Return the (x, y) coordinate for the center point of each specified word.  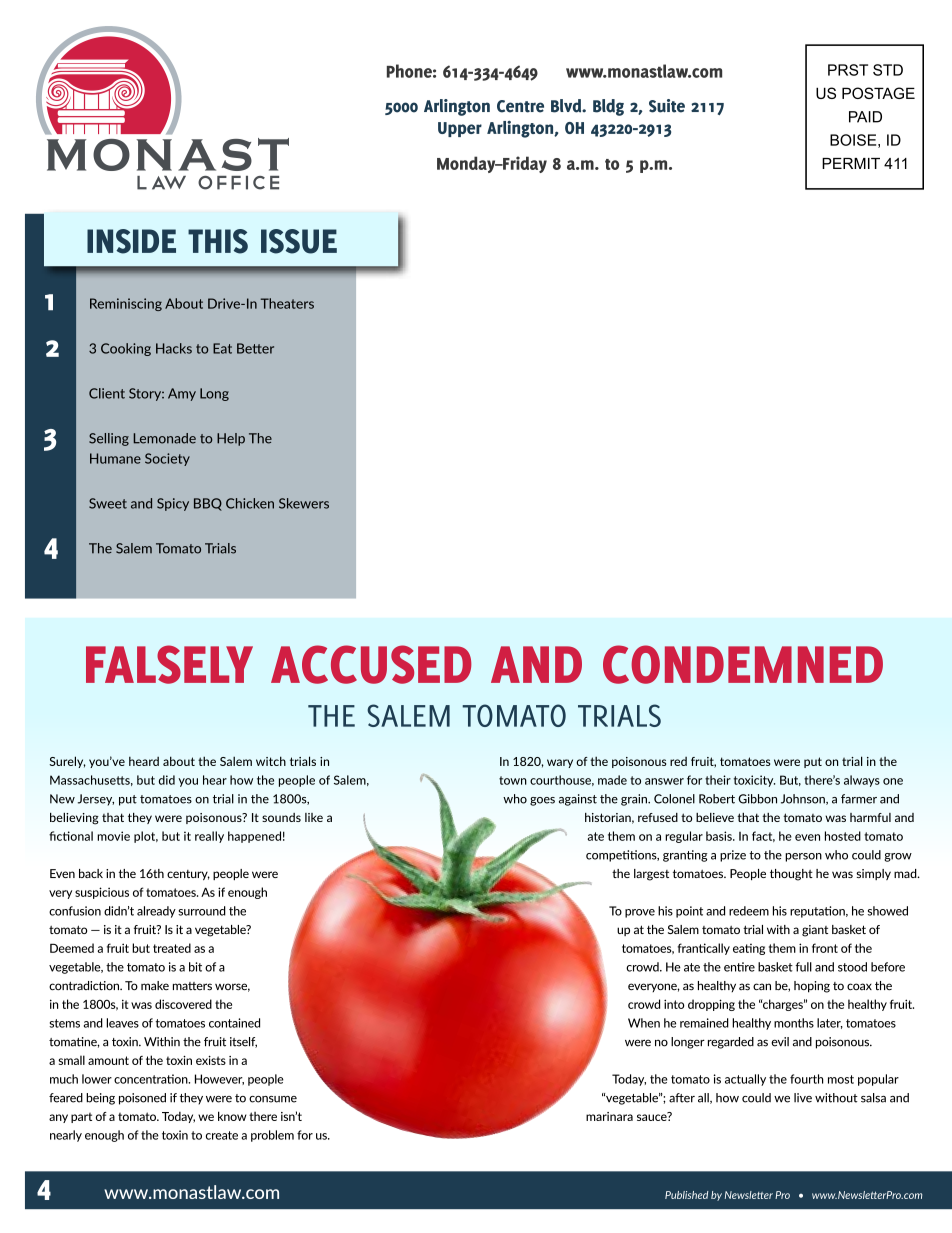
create (222, 1135)
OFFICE (238, 183)
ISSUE (299, 241)
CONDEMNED (743, 664)
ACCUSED (371, 664)
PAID (865, 117)
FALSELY (169, 664)
